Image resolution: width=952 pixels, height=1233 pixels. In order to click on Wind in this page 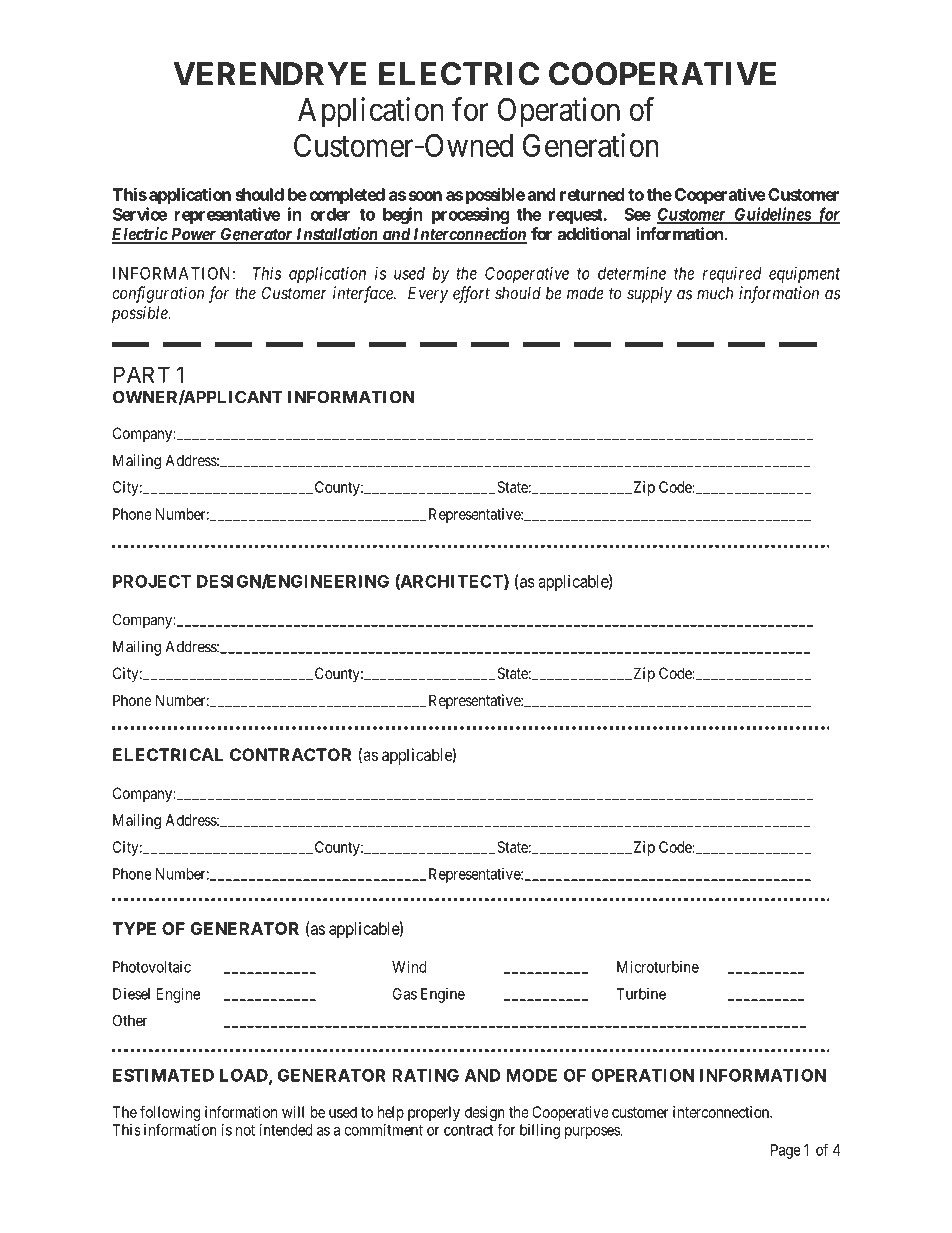, I will do `click(409, 967)`.
